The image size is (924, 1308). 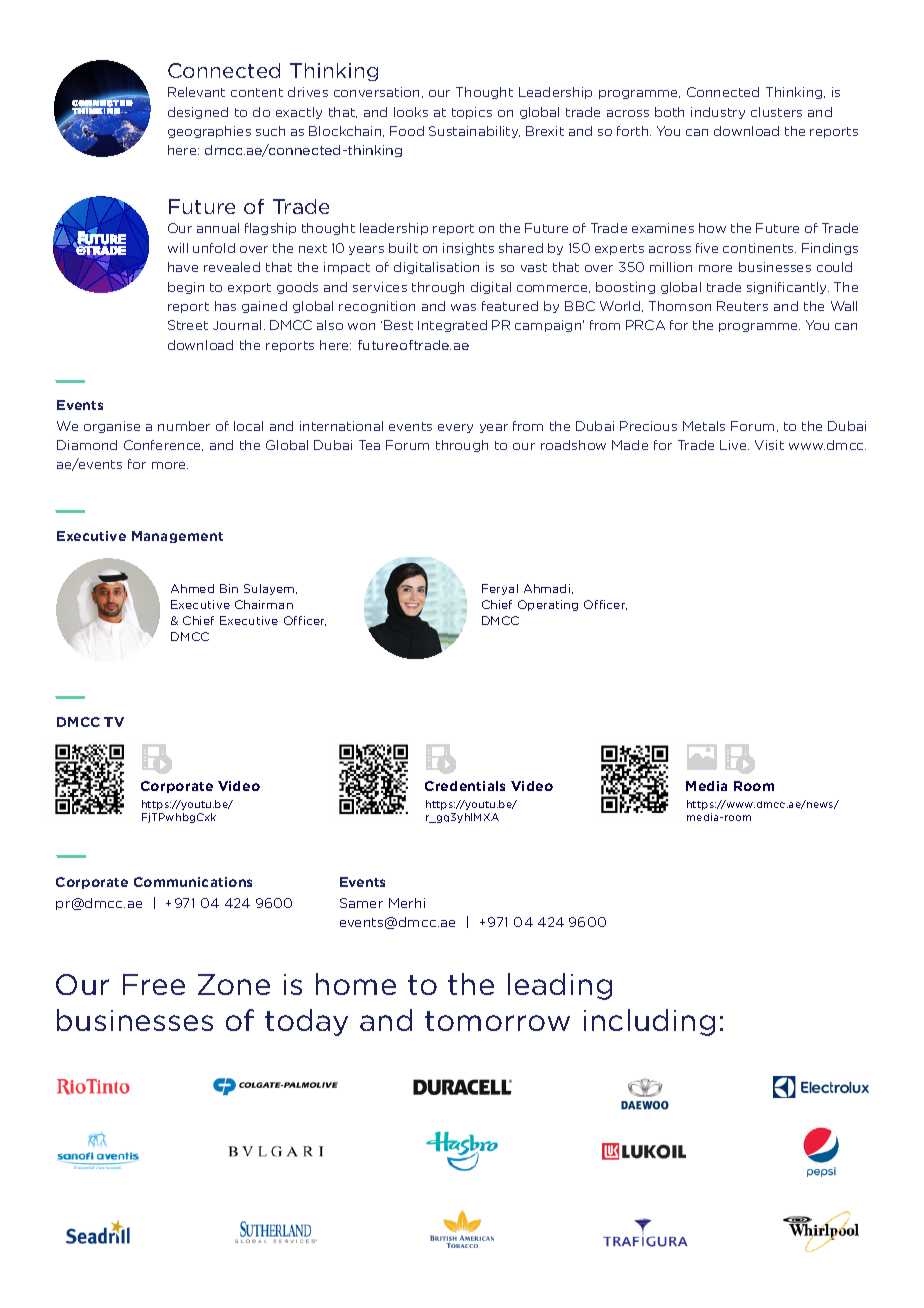 What do you see at coordinates (560, 986) in the page?
I see `leading` at bounding box center [560, 986].
